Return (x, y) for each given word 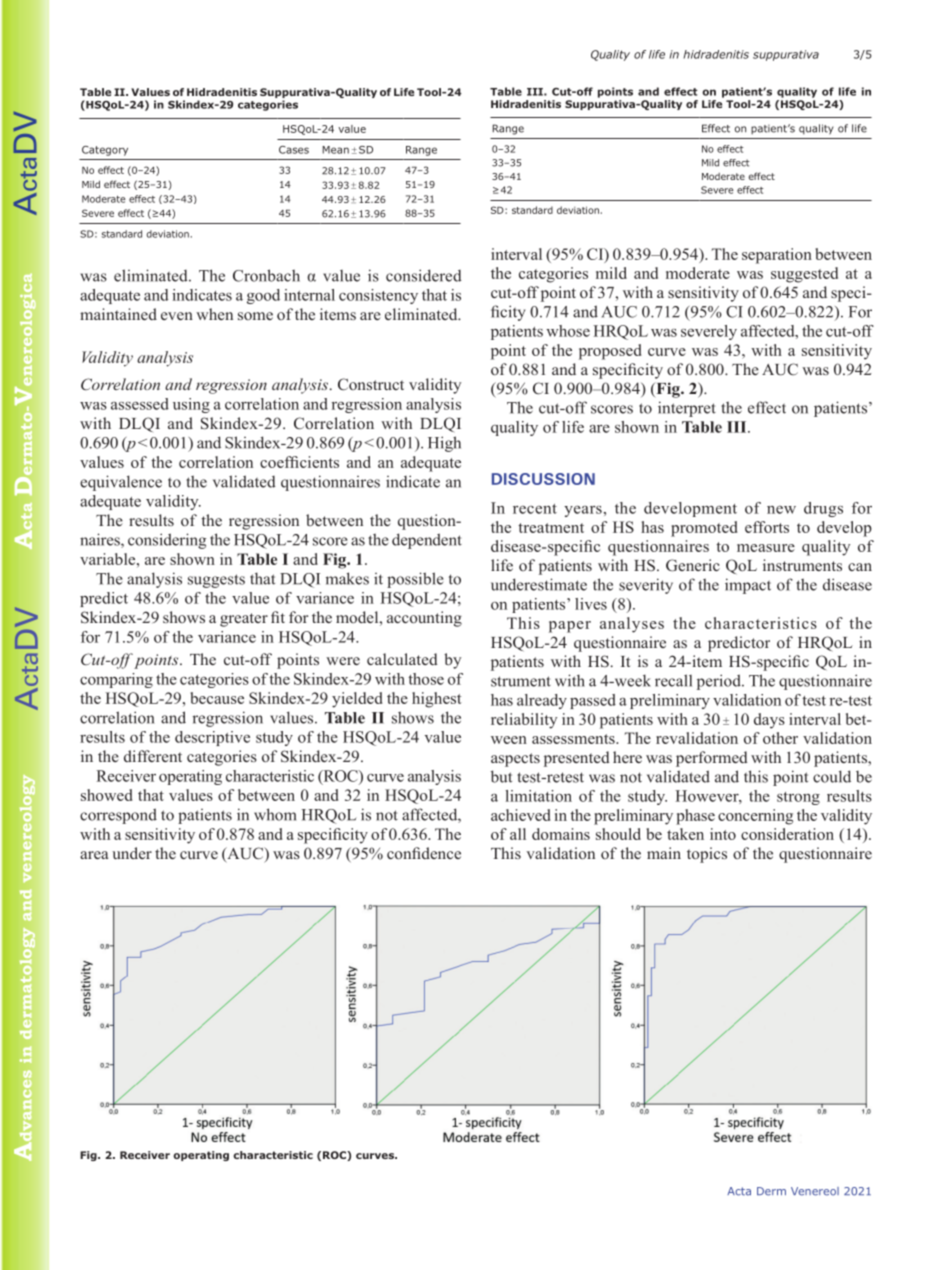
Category (105, 151)
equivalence (121, 483)
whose (568, 331)
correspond (118, 816)
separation (777, 256)
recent (535, 509)
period (720, 682)
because (217, 698)
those (426, 679)
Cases (294, 150)
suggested (804, 275)
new (781, 510)
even (177, 316)
